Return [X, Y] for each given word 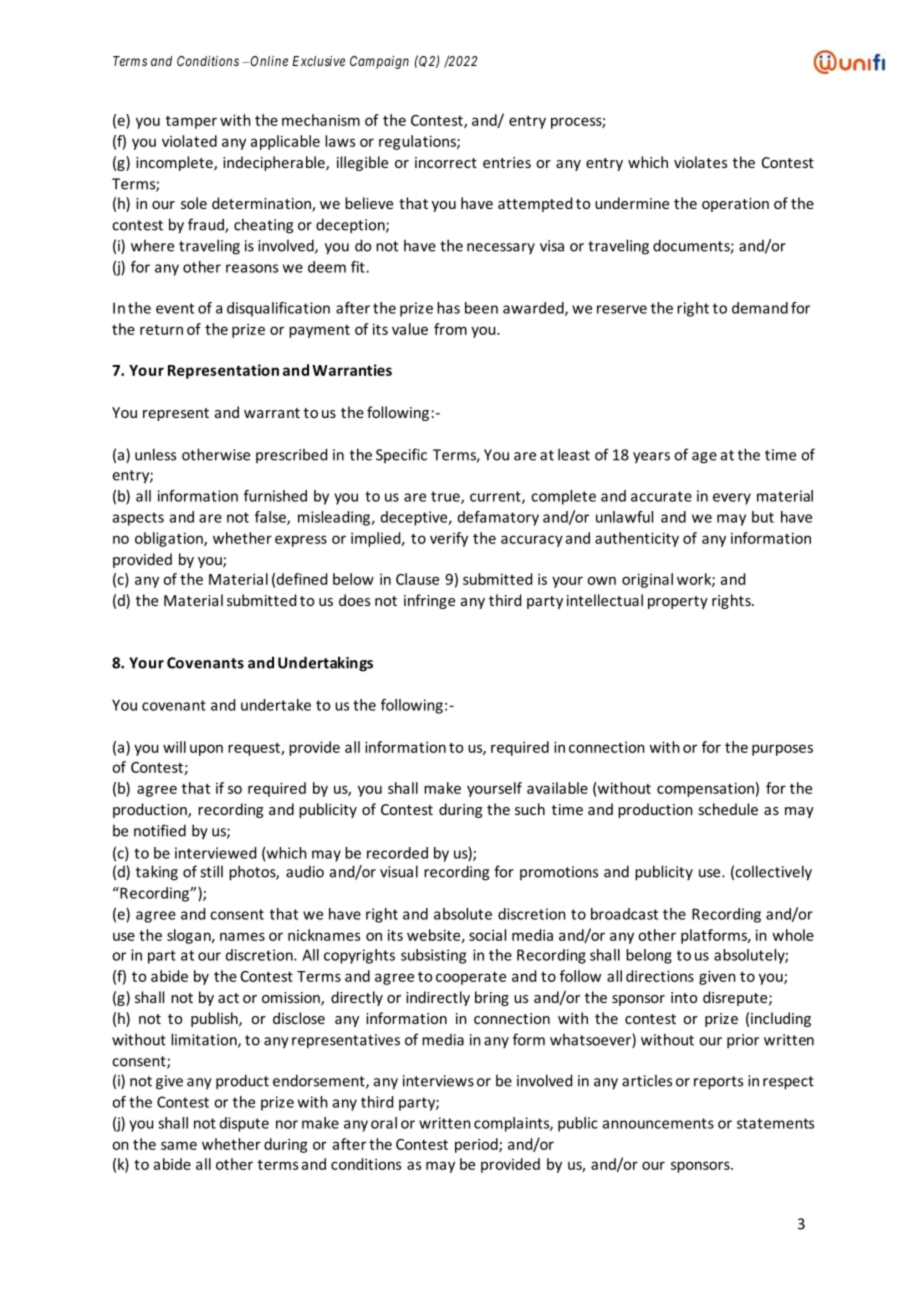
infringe [429, 601]
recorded [397, 853]
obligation [170, 539]
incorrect [446, 162]
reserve [622, 309]
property [678, 602]
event [175, 308]
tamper [191, 122]
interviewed [215, 853]
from [450, 329]
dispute [244, 1124]
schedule [728, 809]
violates [700, 162]
